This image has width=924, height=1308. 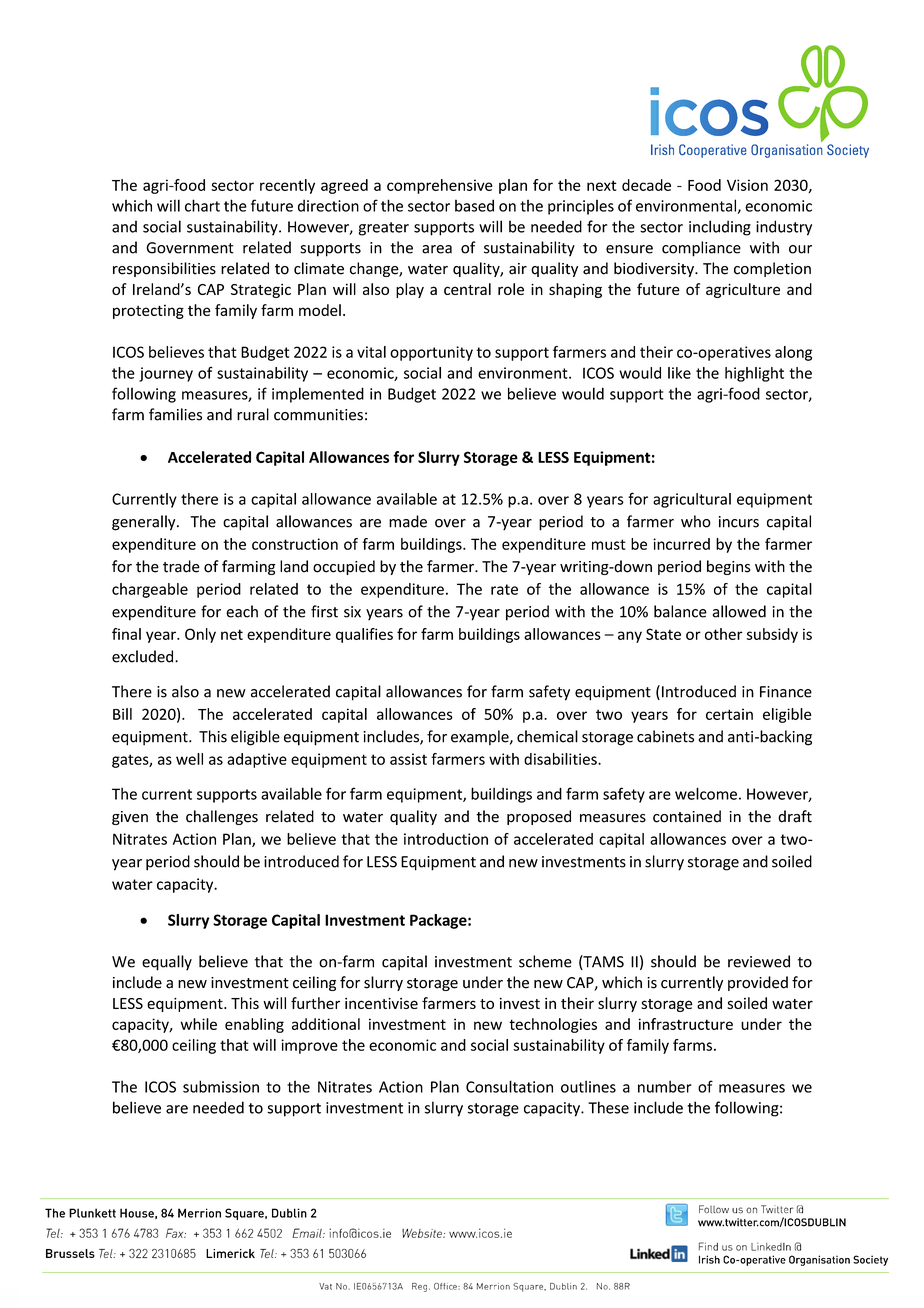 I want to click on assist, so click(x=408, y=759).
